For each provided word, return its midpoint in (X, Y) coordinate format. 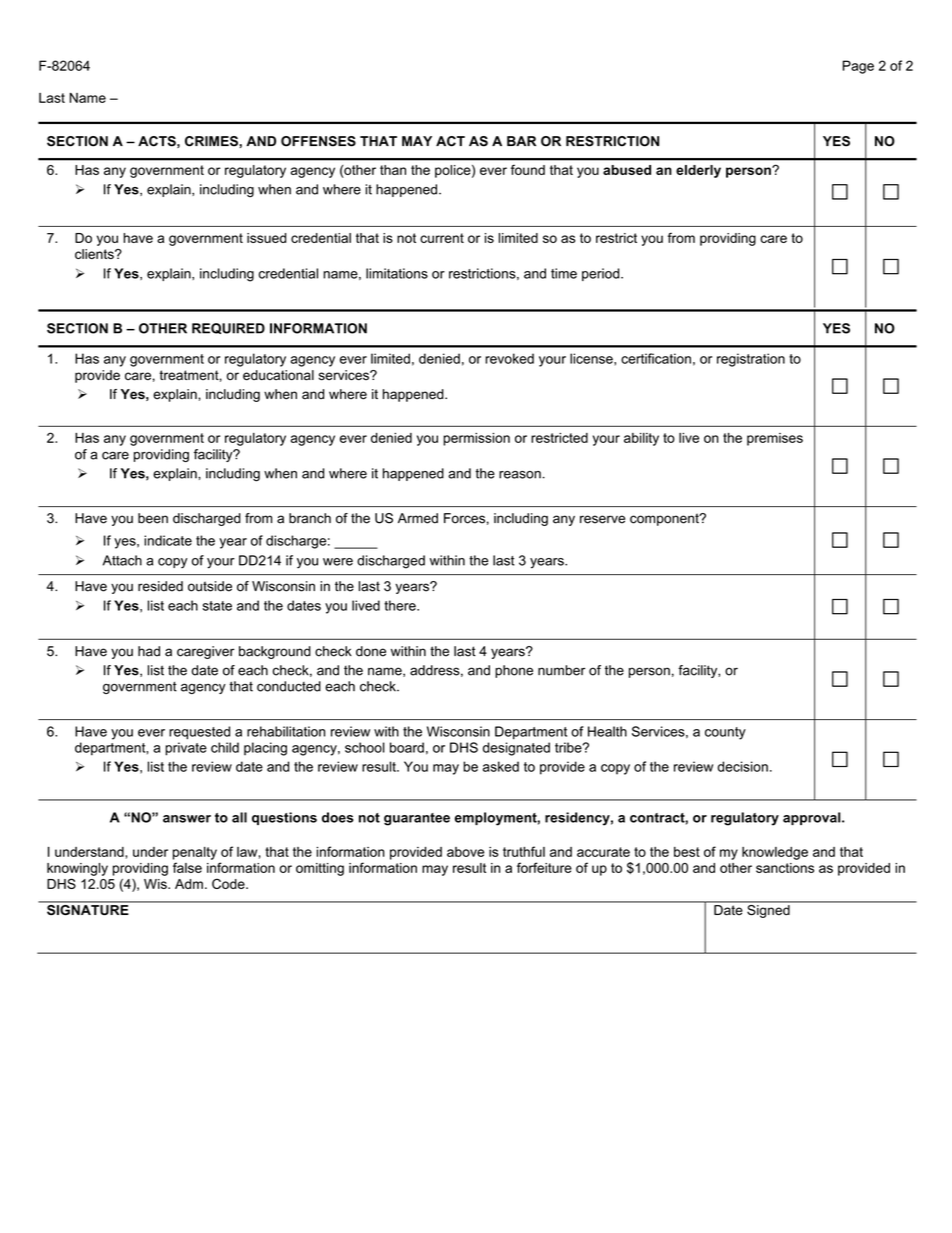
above (465, 852)
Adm (189, 884)
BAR (521, 141)
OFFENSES (318, 141)
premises (775, 439)
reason (520, 475)
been (153, 518)
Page (858, 67)
